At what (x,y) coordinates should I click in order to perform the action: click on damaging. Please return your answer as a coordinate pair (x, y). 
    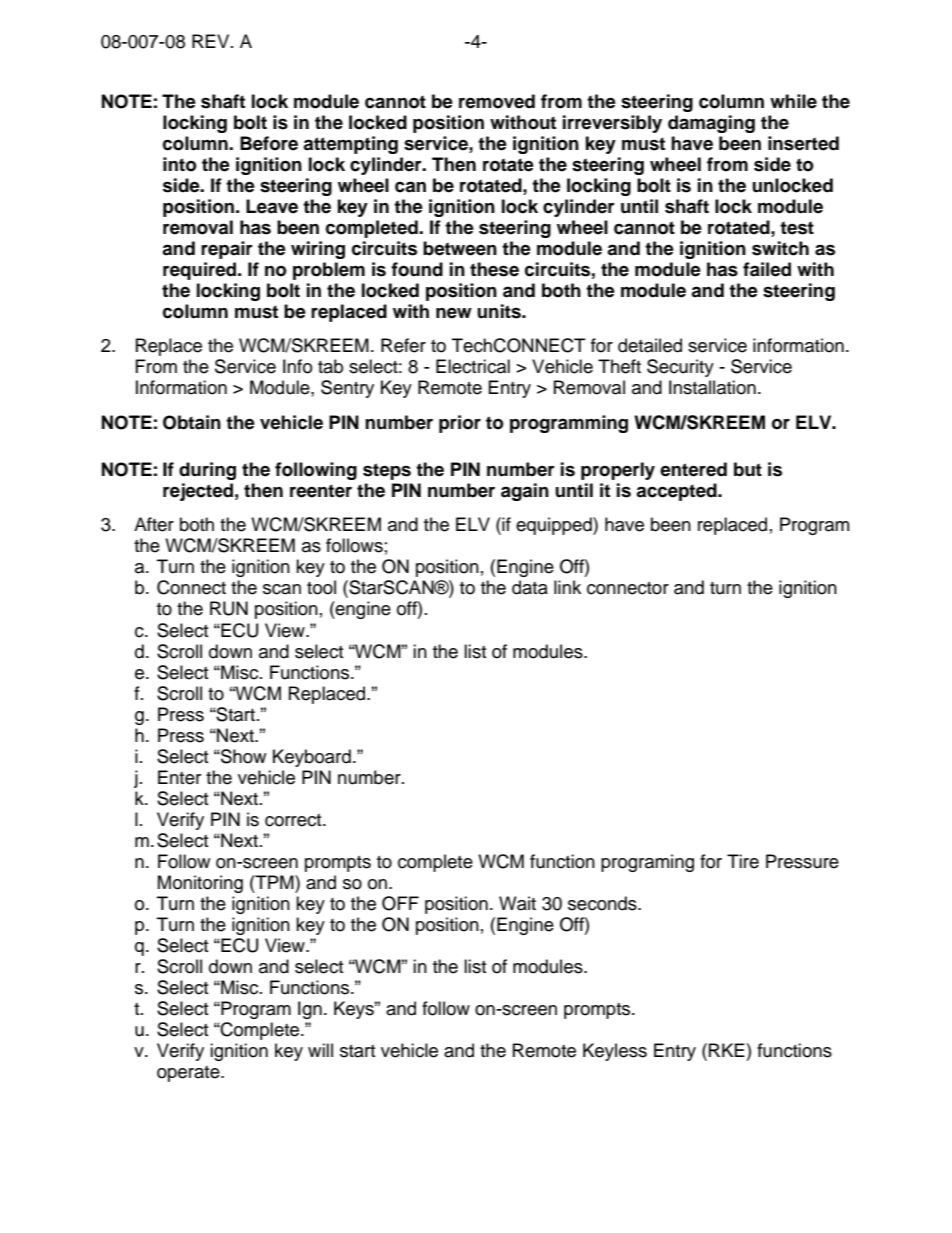
    Looking at the image, I should click on (711, 124).
